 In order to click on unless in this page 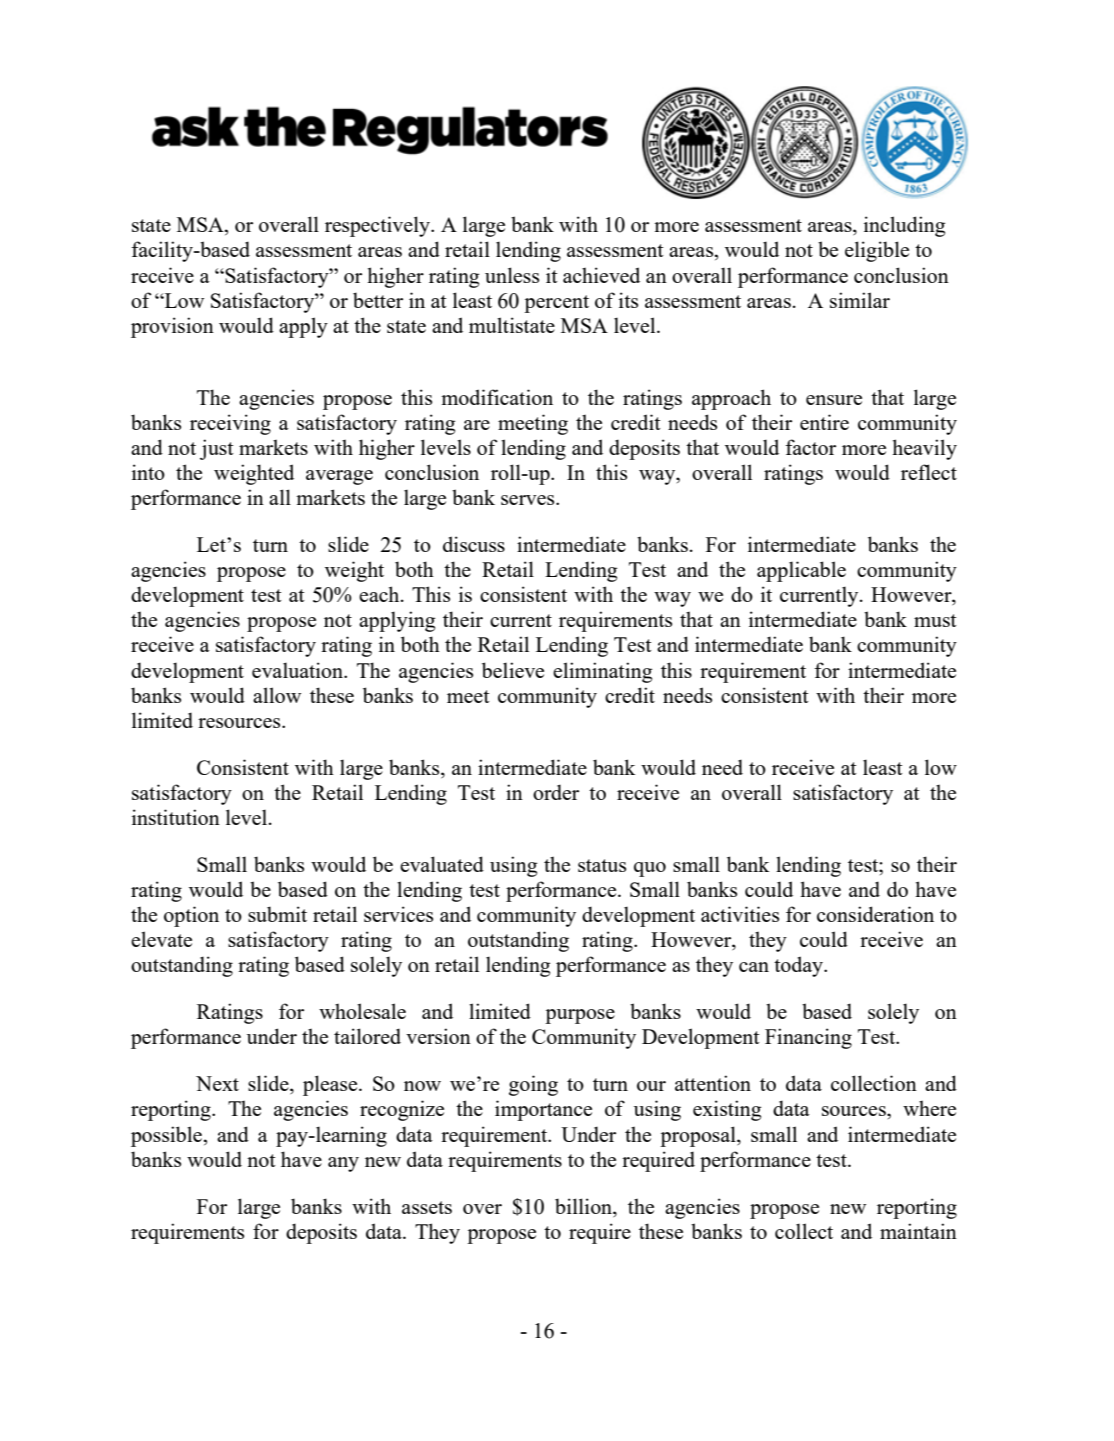, I will do `click(512, 275)`.
